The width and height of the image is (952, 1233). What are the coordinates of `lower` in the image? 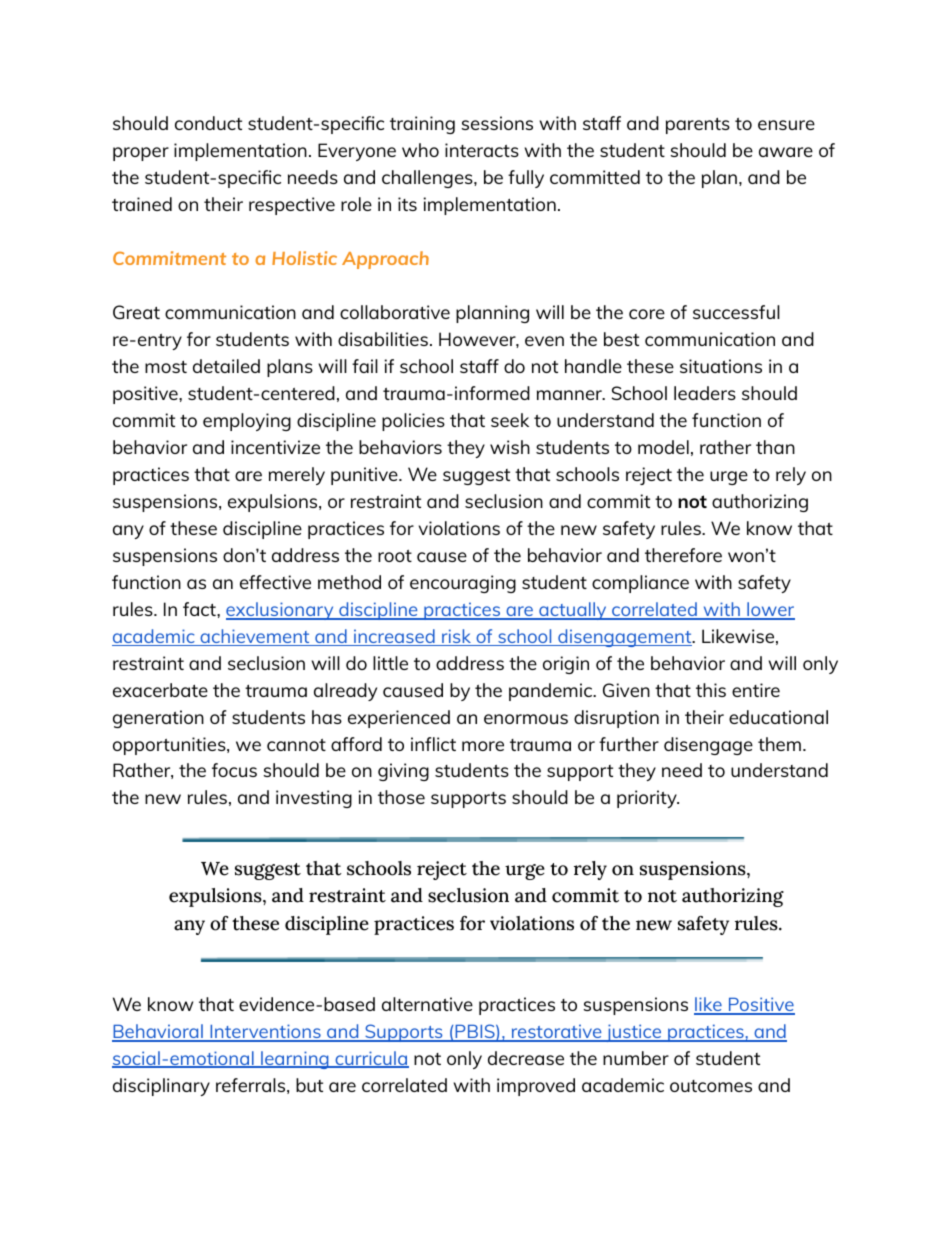 It's located at (770, 610).
